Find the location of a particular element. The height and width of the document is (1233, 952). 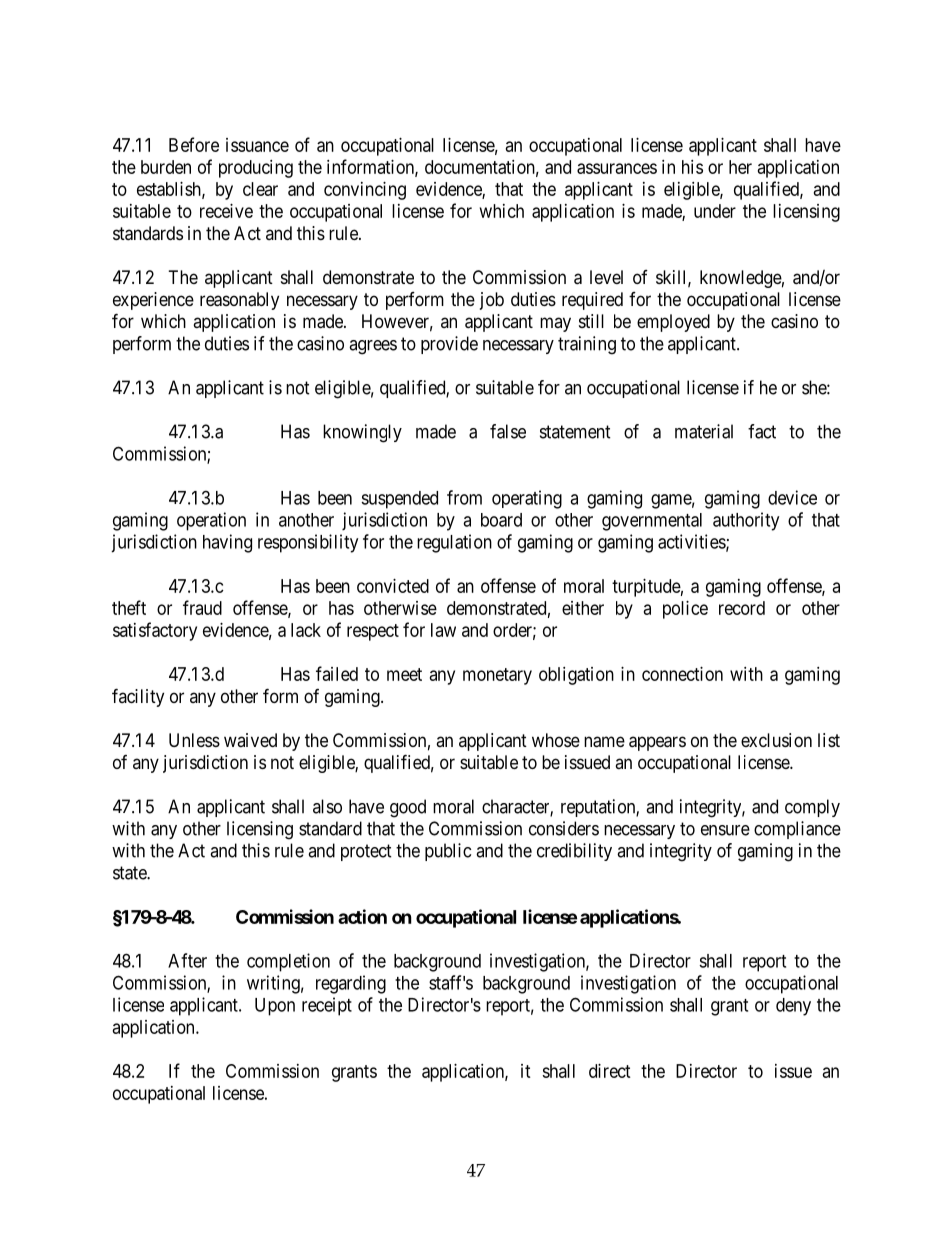

convincing is located at coordinates (365, 191).
